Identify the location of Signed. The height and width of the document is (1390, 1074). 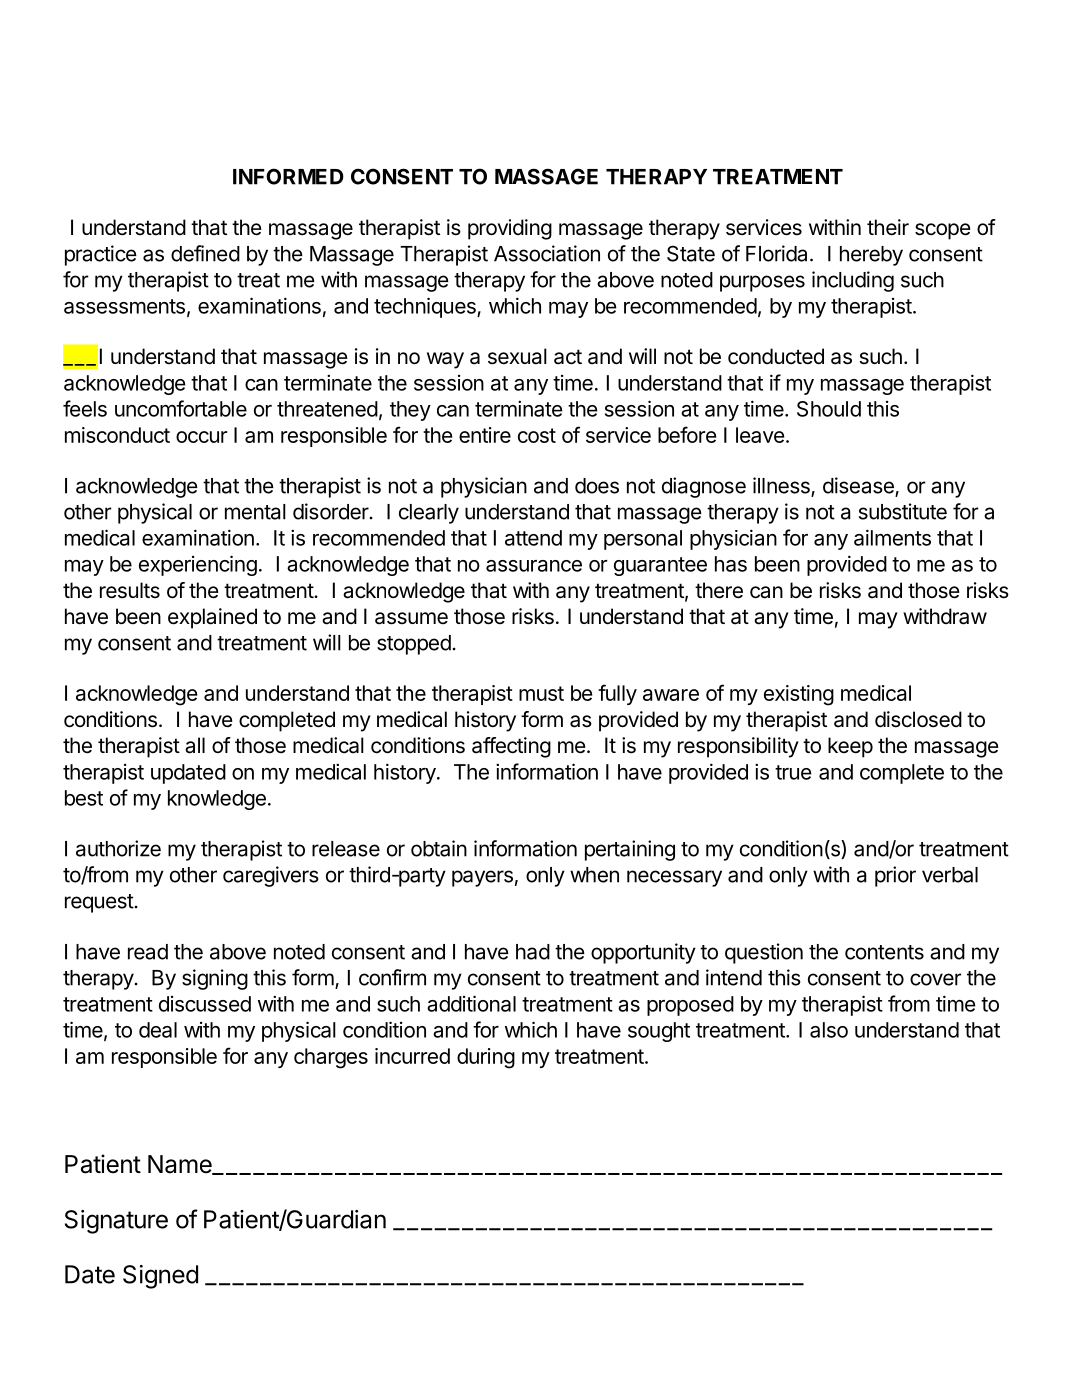
(160, 1277).
